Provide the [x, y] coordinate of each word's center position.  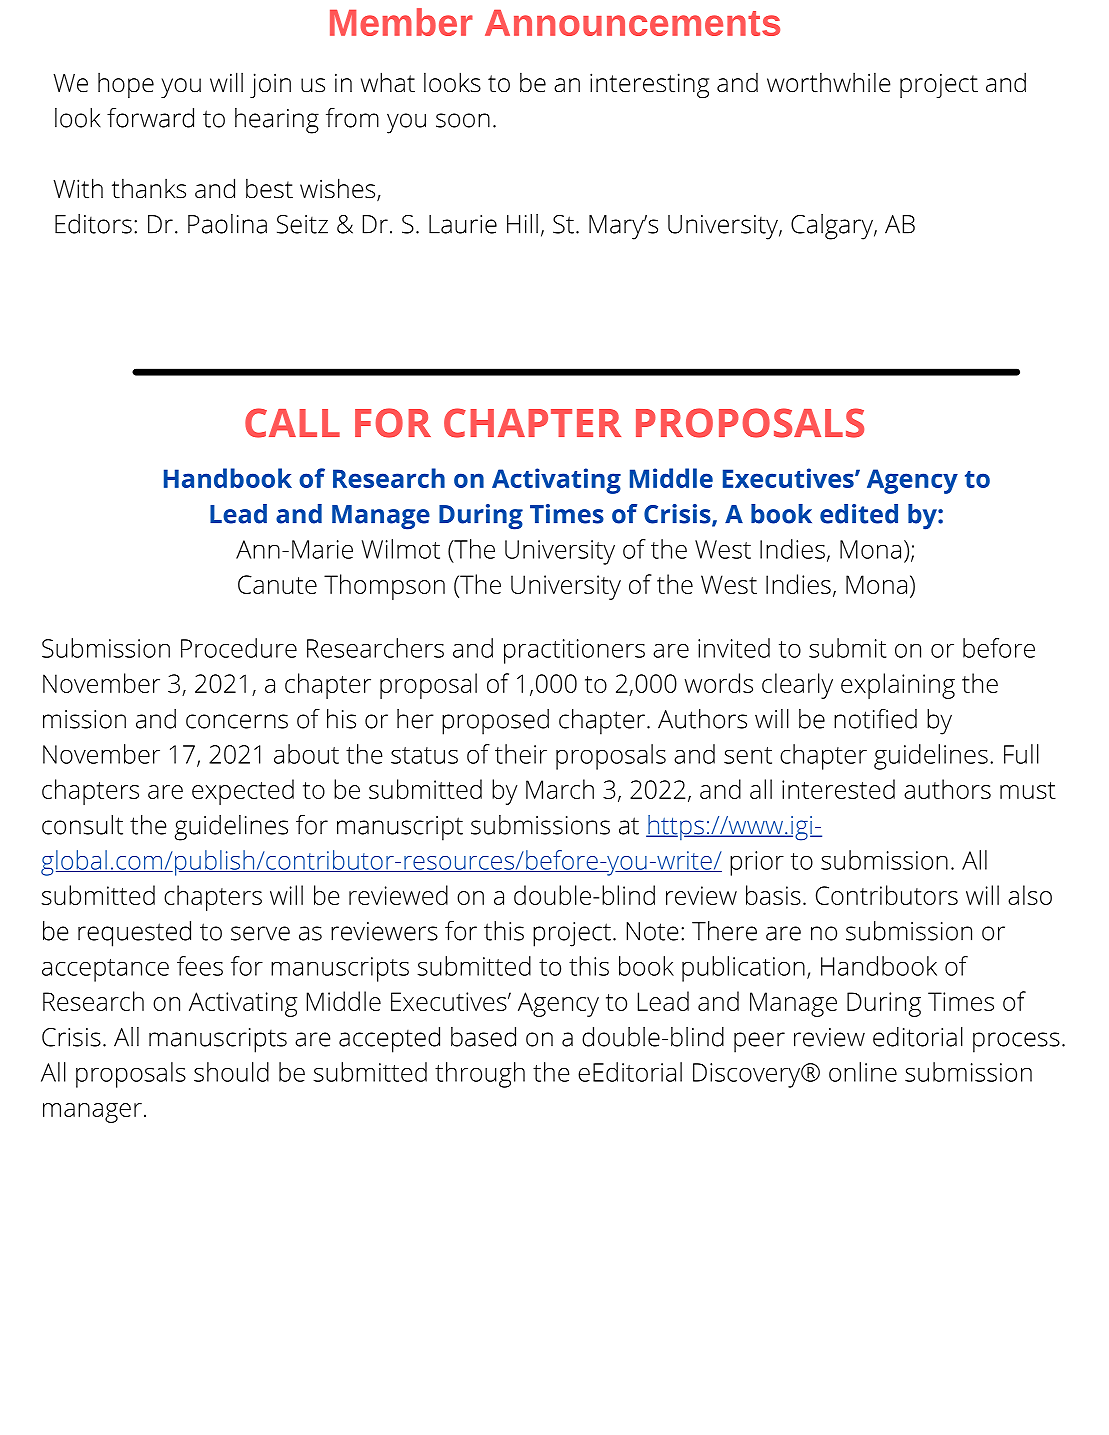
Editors [93, 224]
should [231, 1072]
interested [838, 789]
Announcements [632, 23]
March [560, 789]
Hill [522, 224]
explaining [898, 686]
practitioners [574, 651]
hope [126, 85]
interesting [649, 85]
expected [243, 792]
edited [859, 514]
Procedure [239, 648]
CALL [292, 423]
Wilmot [401, 549]
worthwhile [829, 82]
